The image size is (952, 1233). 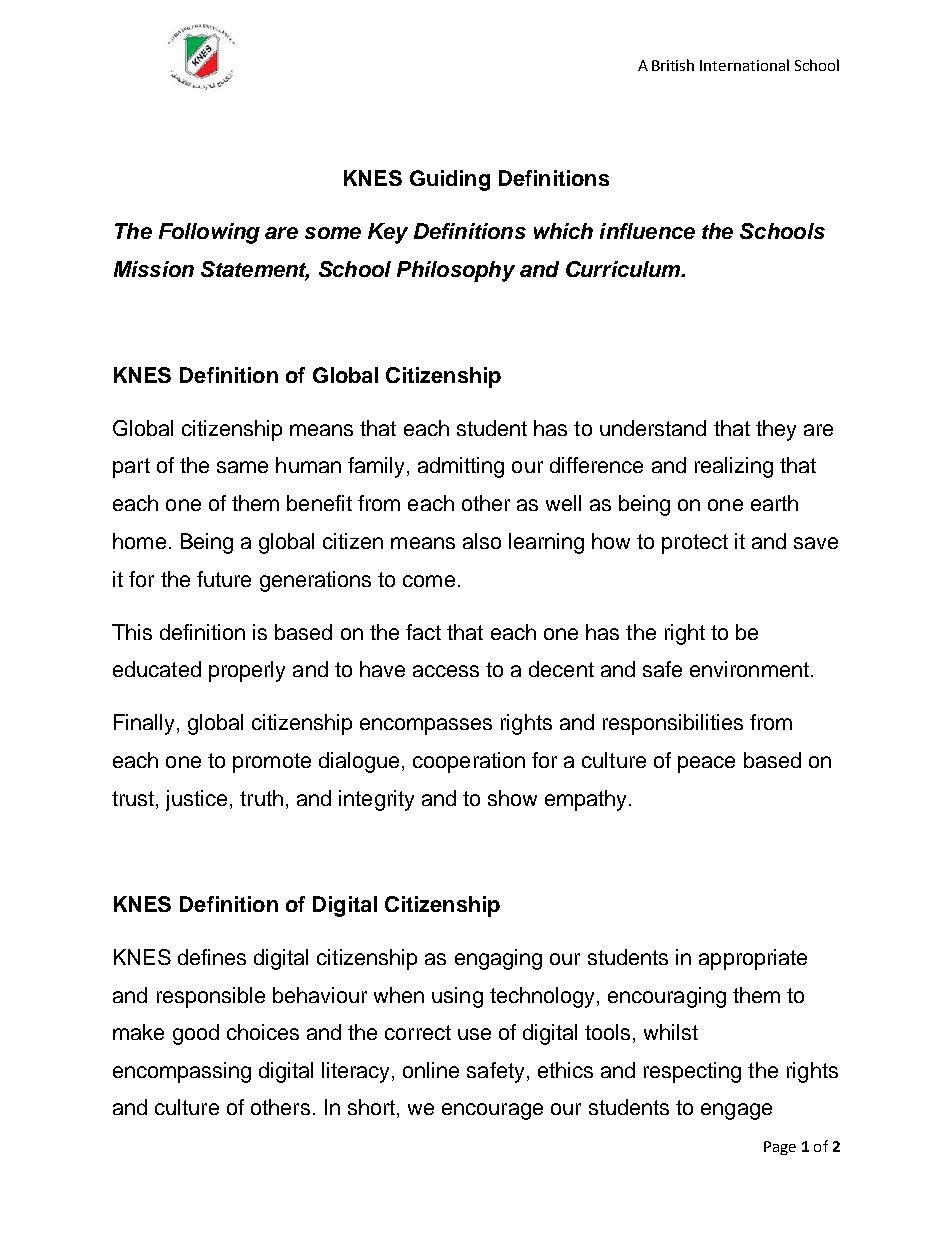 What do you see at coordinates (734, 467) in the screenshot?
I see `realizing` at bounding box center [734, 467].
